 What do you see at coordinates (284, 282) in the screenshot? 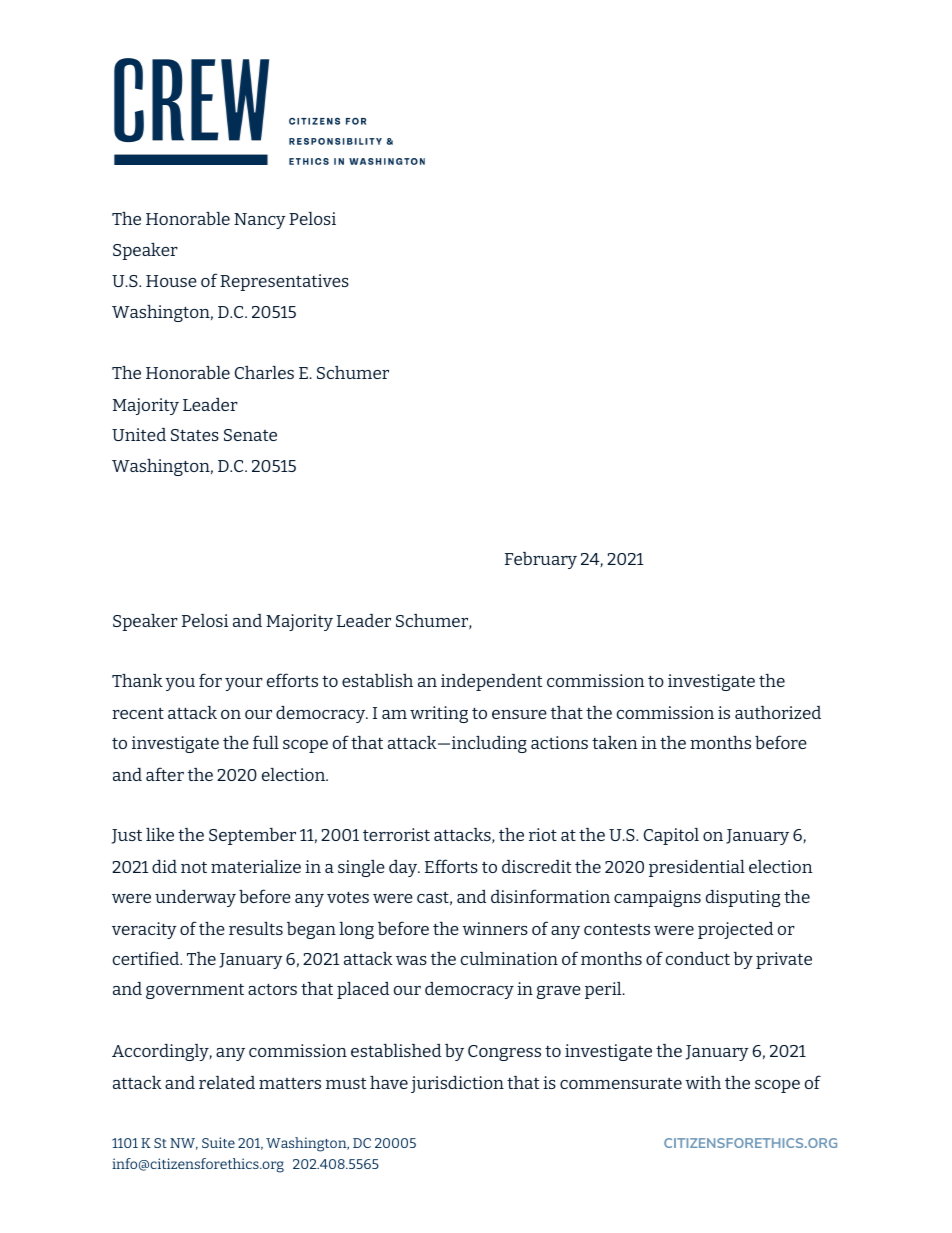
I see `Representatives` at bounding box center [284, 282].
